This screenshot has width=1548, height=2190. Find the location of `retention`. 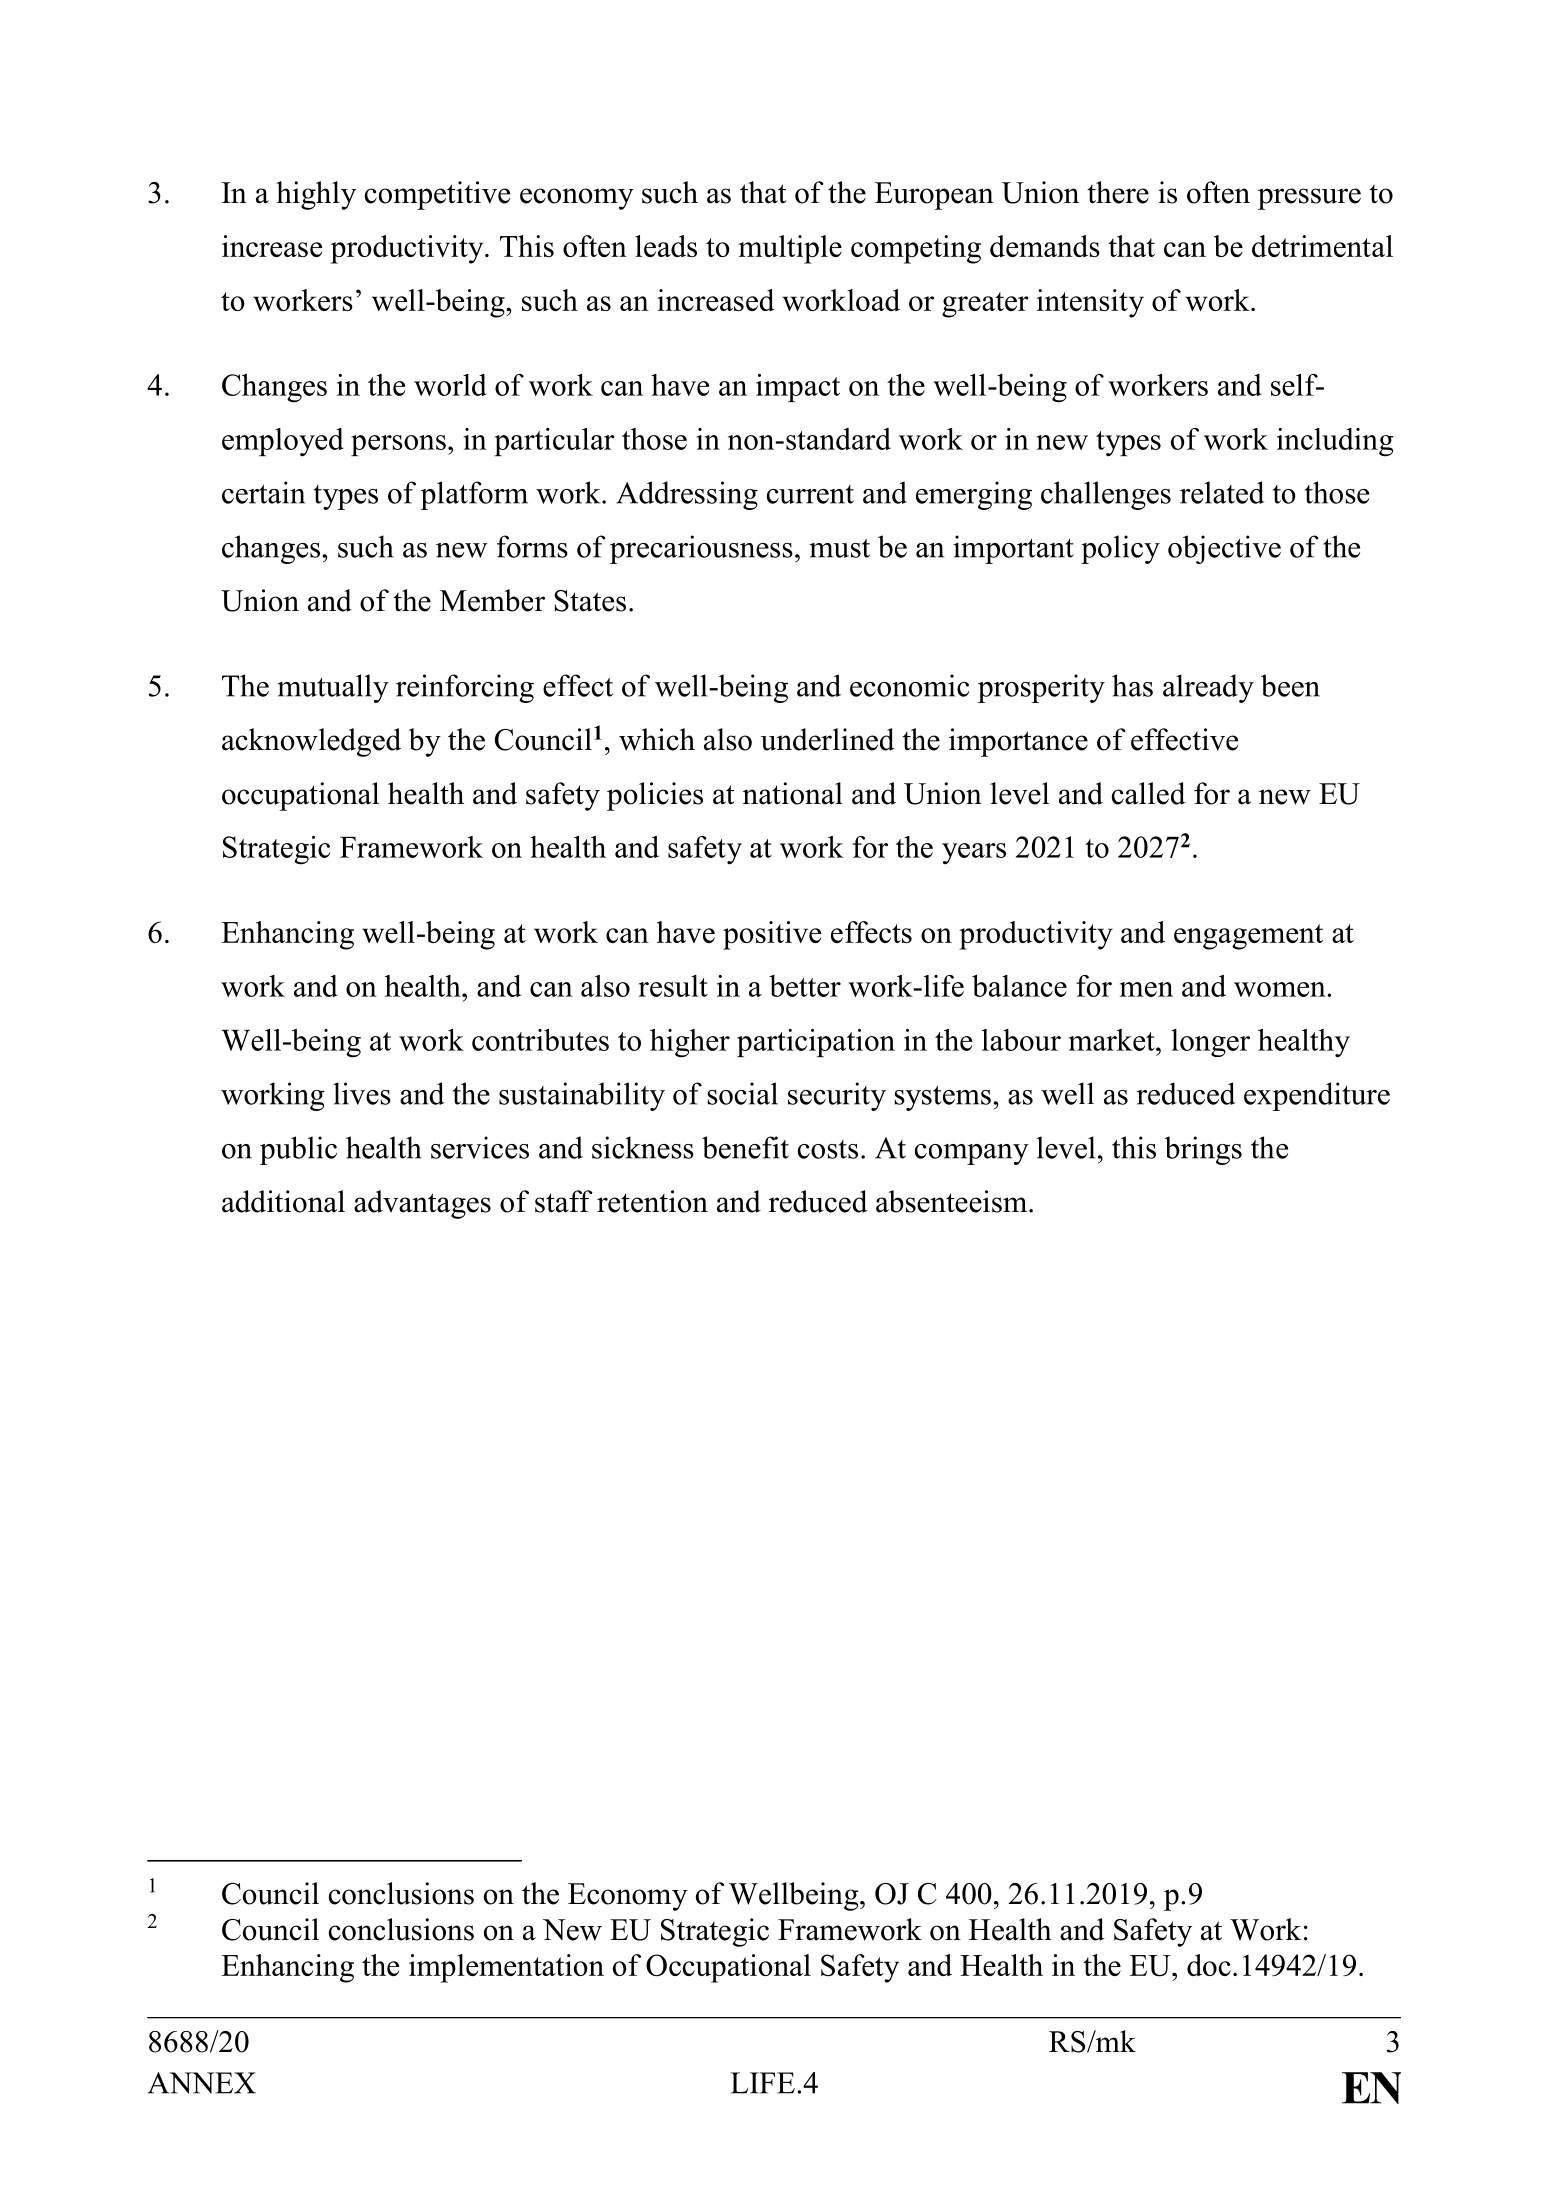

retention is located at coordinates (652, 1201).
